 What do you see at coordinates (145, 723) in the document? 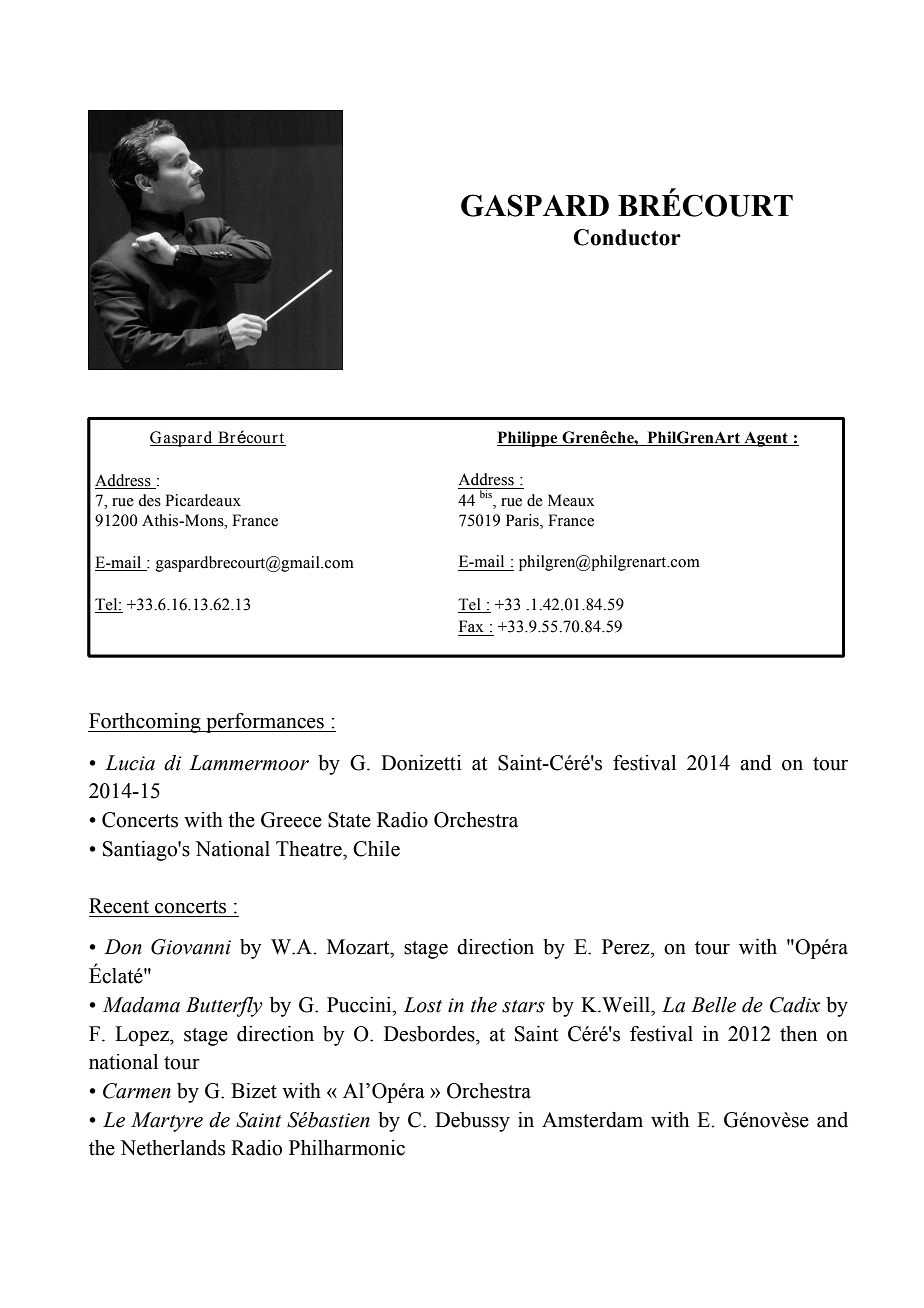
I see `Forthcoming` at bounding box center [145, 723].
